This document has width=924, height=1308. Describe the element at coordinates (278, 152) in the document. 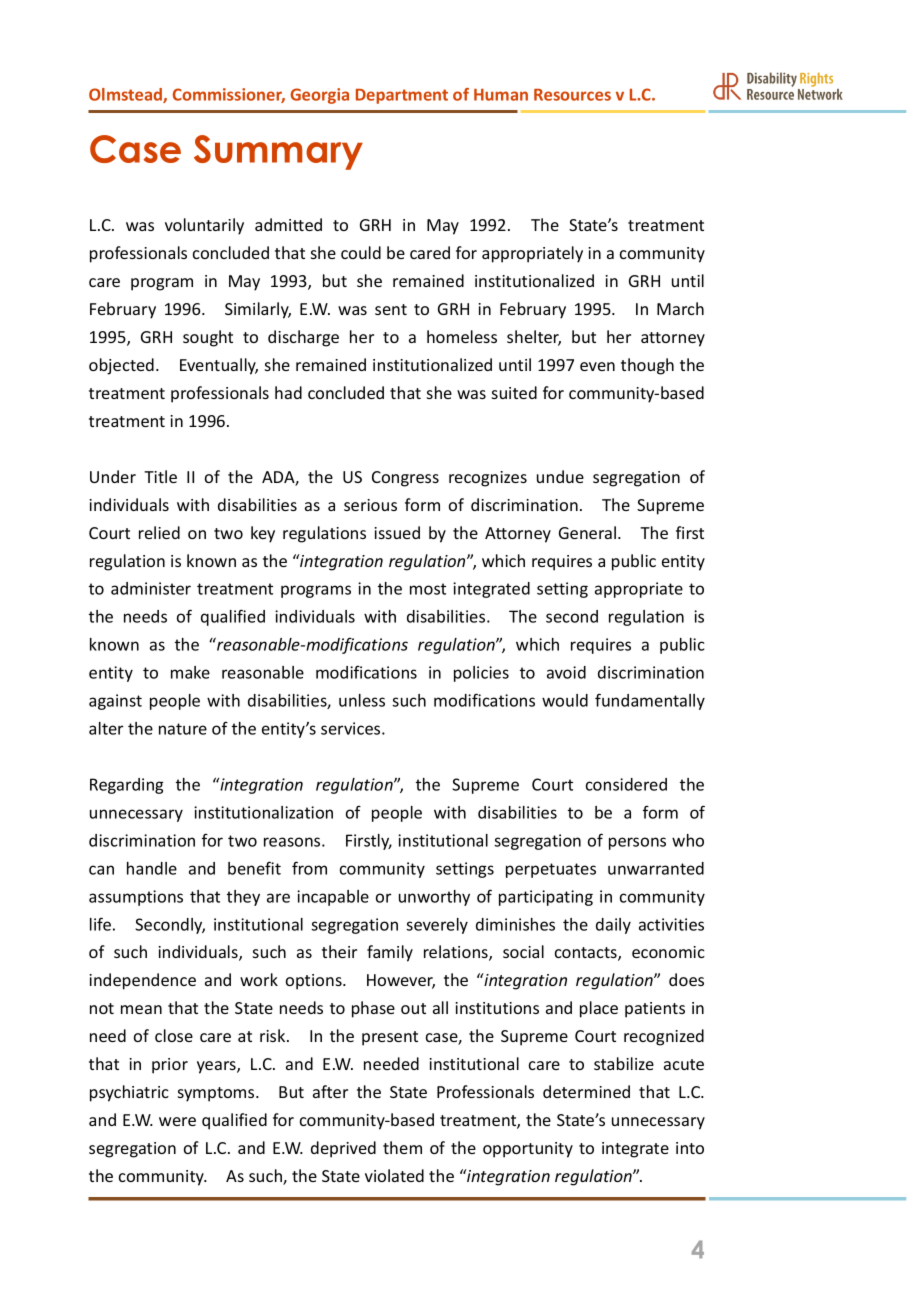

I see `Summary` at that location.
